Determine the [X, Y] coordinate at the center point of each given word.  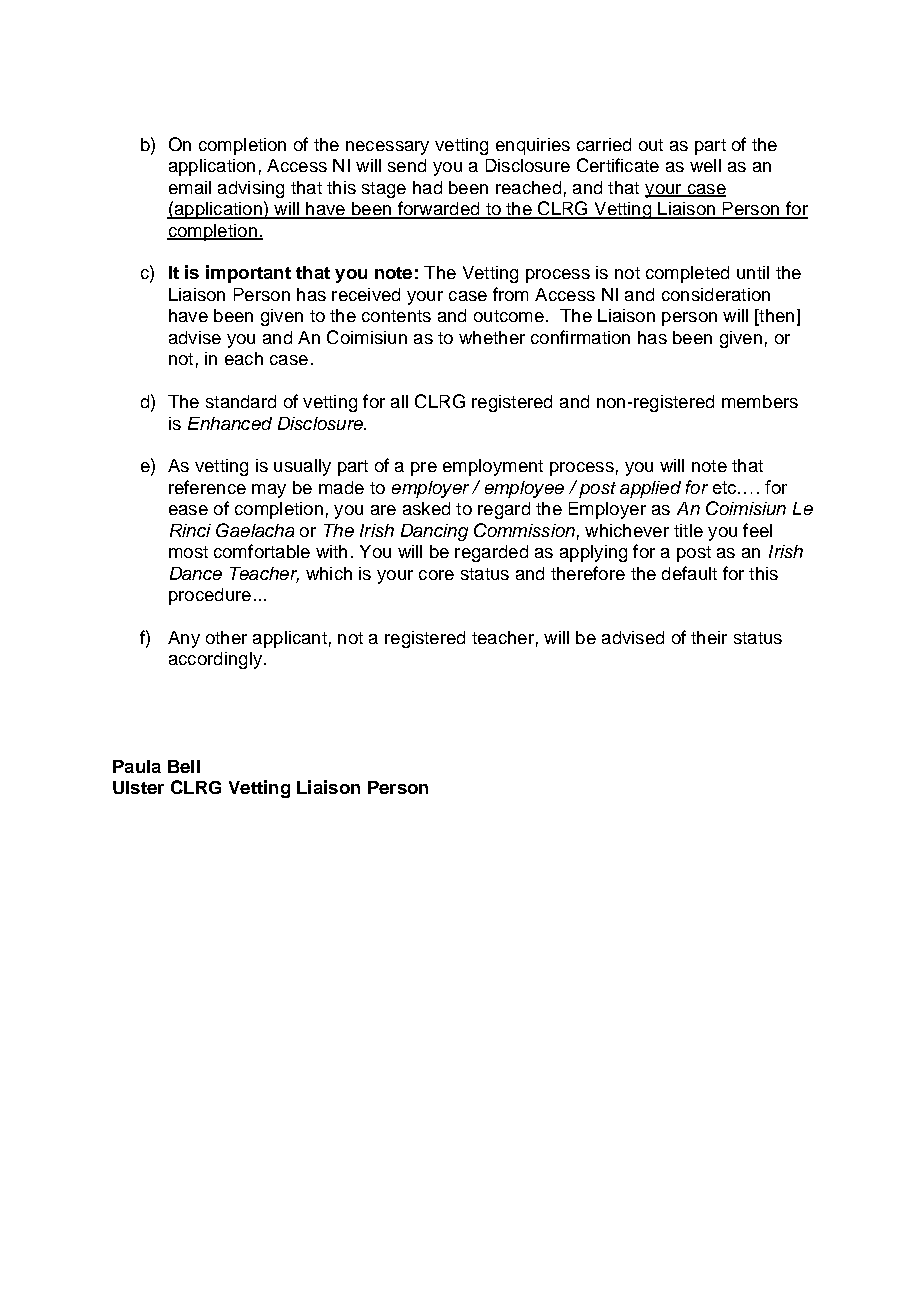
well [705, 165]
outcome [509, 316]
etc [726, 487]
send [407, 165]
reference [207, 487]
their [709, 637]
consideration [716, 294]
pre [424, 469]
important [248, 274]
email [190, 187]
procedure [210, 596]
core [436, 575]
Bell [184, 766]
